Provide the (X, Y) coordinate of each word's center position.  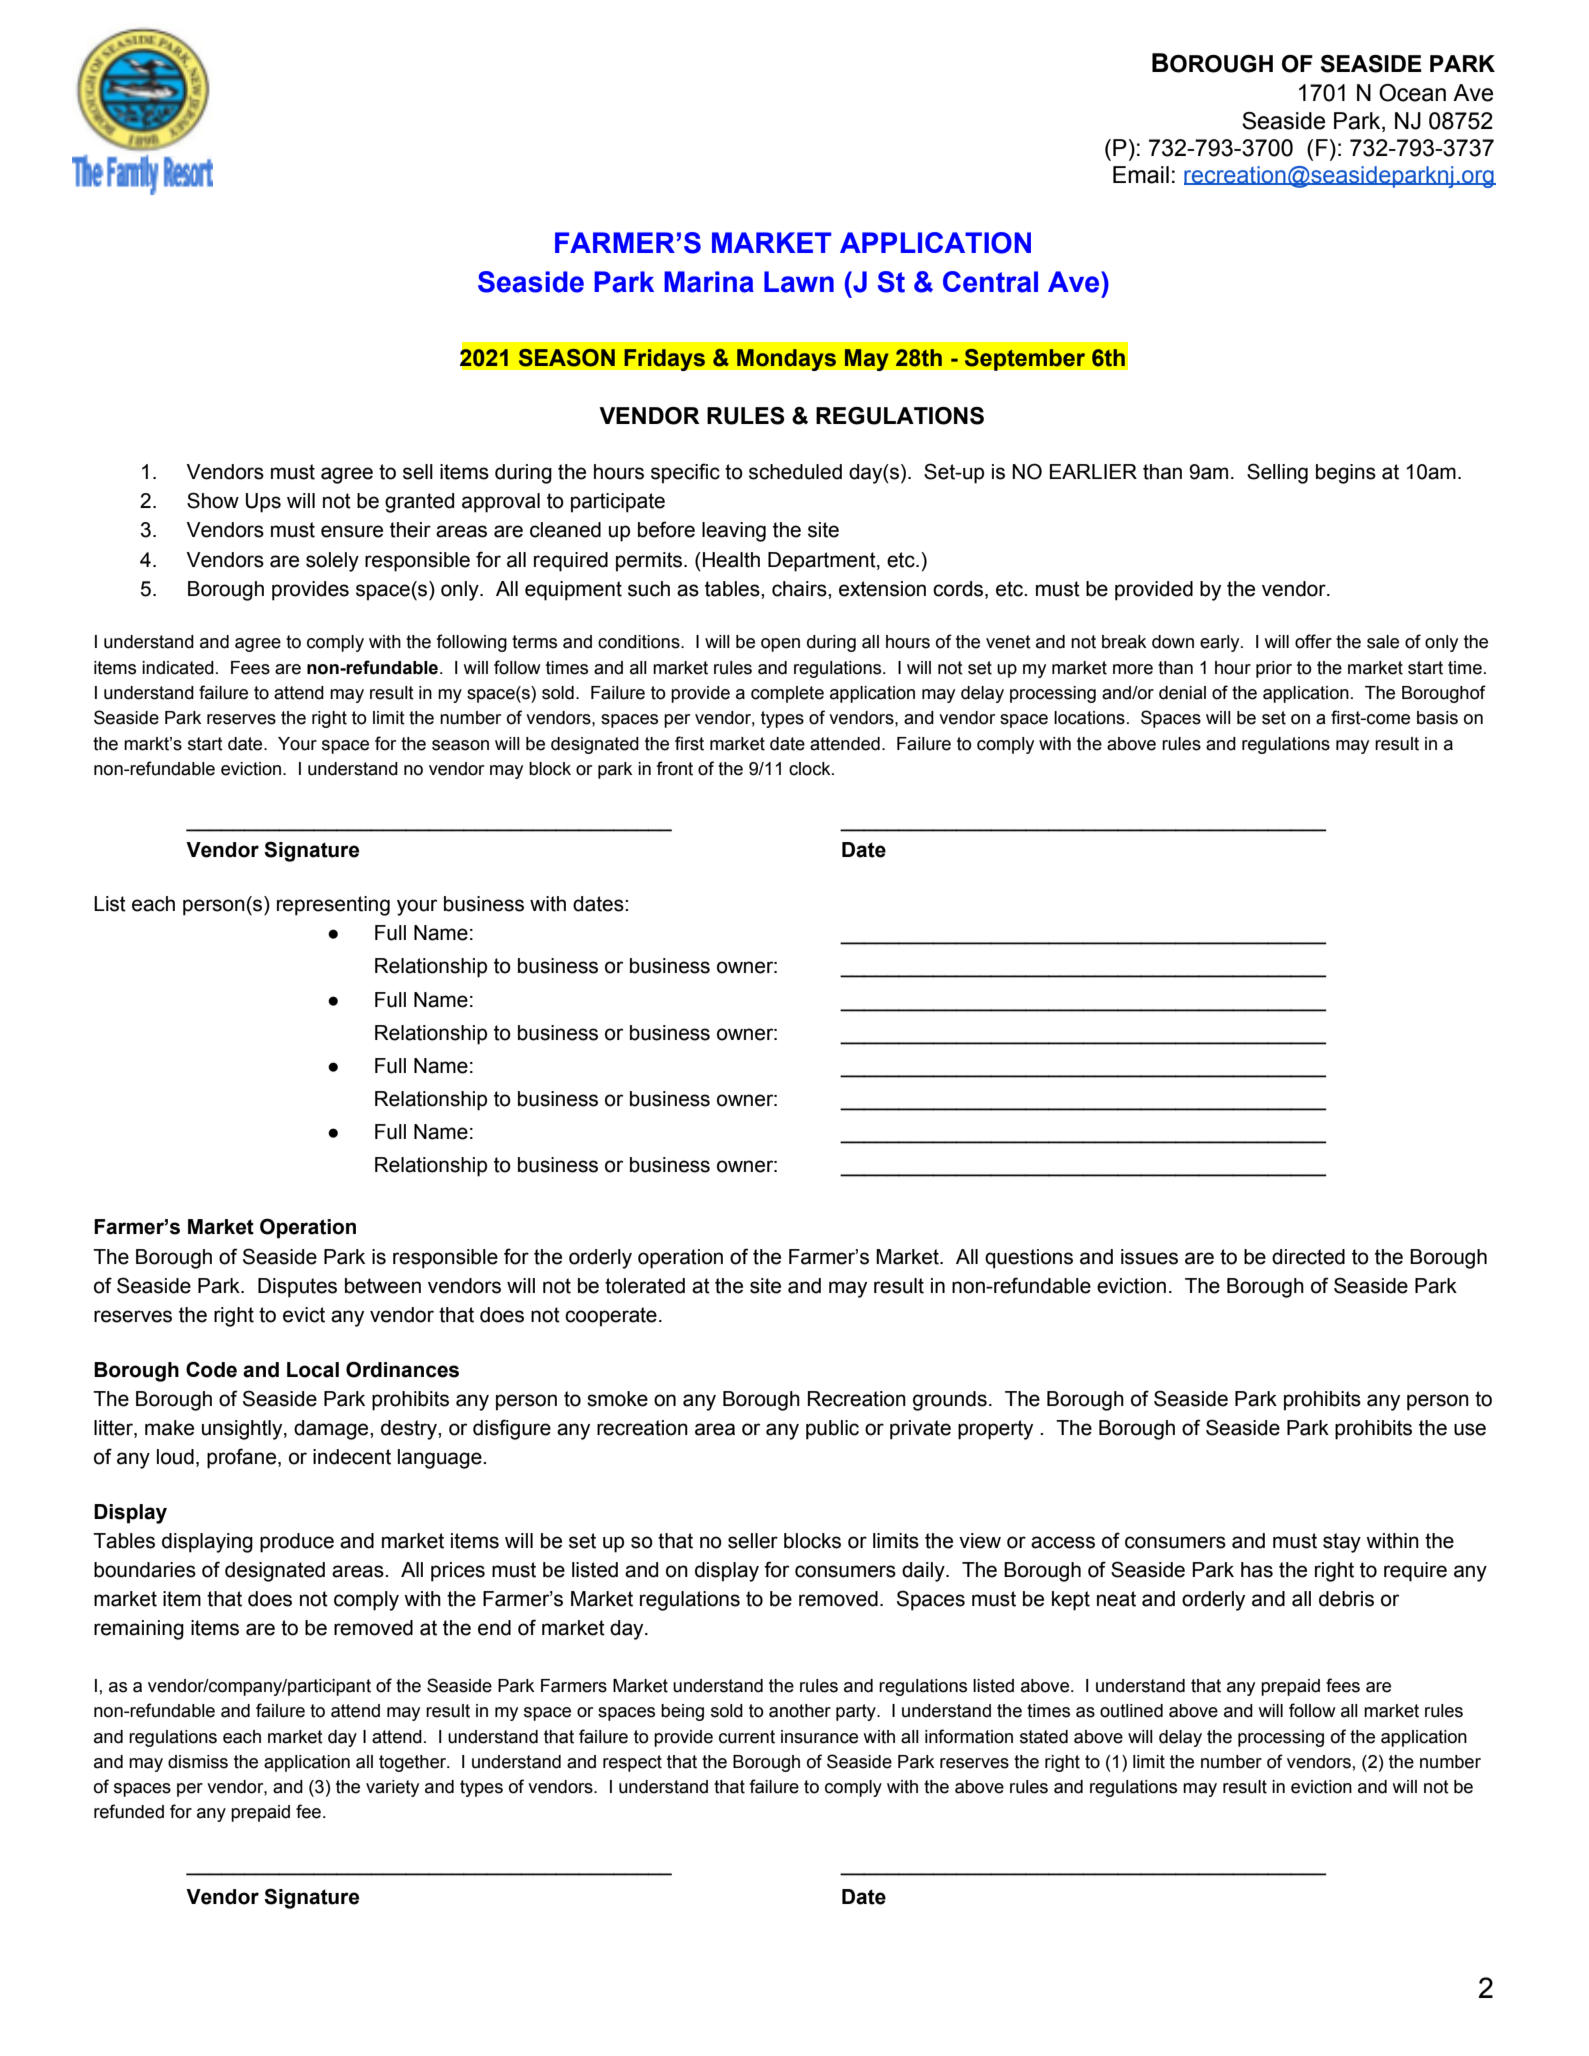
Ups (263, 503)
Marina (709, 282)
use (1470, 1429)
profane (243, 1458)
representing (333, 906)
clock (811, 769)
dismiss (198, 1762)
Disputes (297, 1288)
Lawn (799, 282)
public (832, 1430)
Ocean (1412, 93)
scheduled (795, 472)
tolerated (645, 1286)
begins (1346, 474)
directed (1308, 1257)
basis (1437, 718)
